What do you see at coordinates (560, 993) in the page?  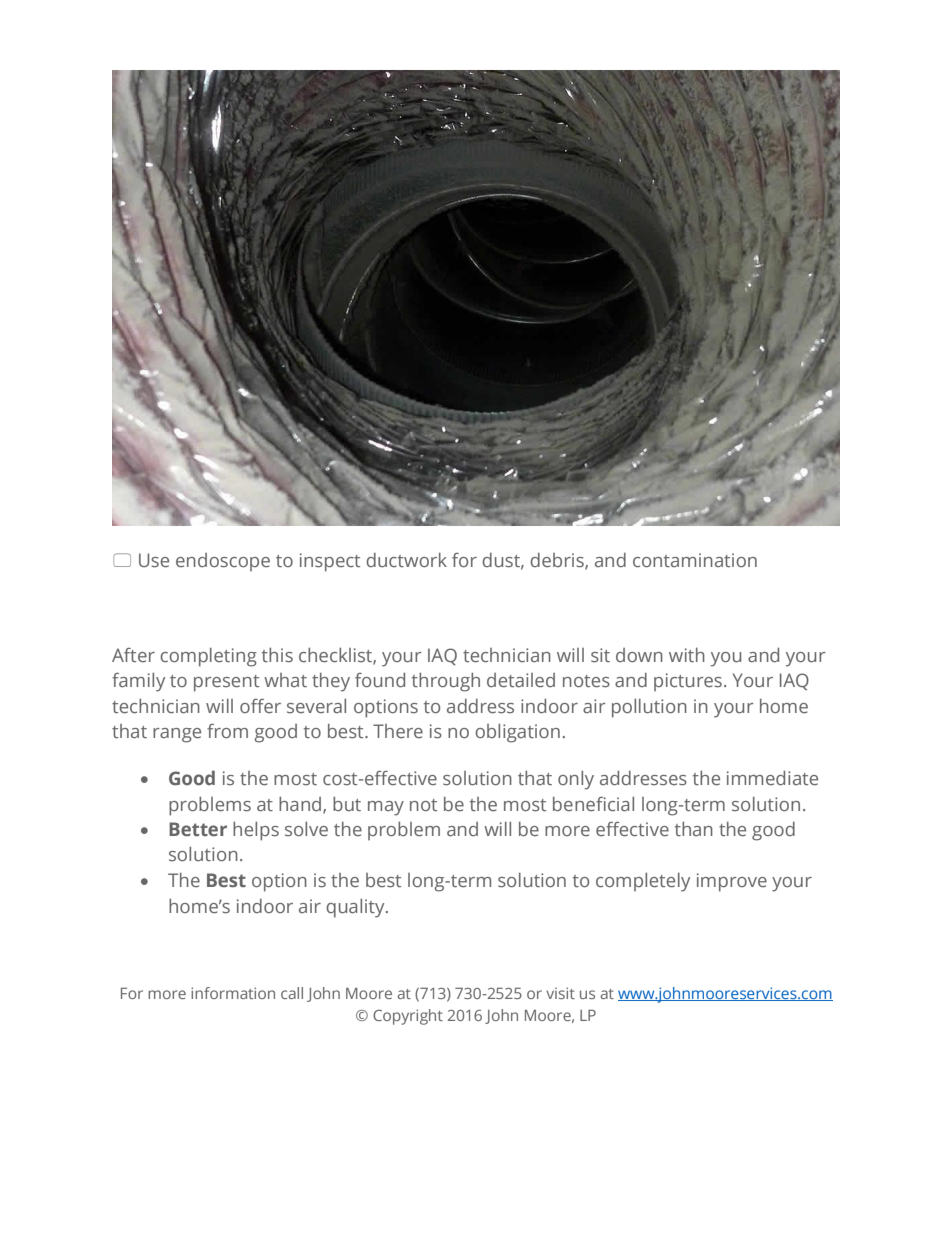 I see `visit` at bounding box center [560, 993].
